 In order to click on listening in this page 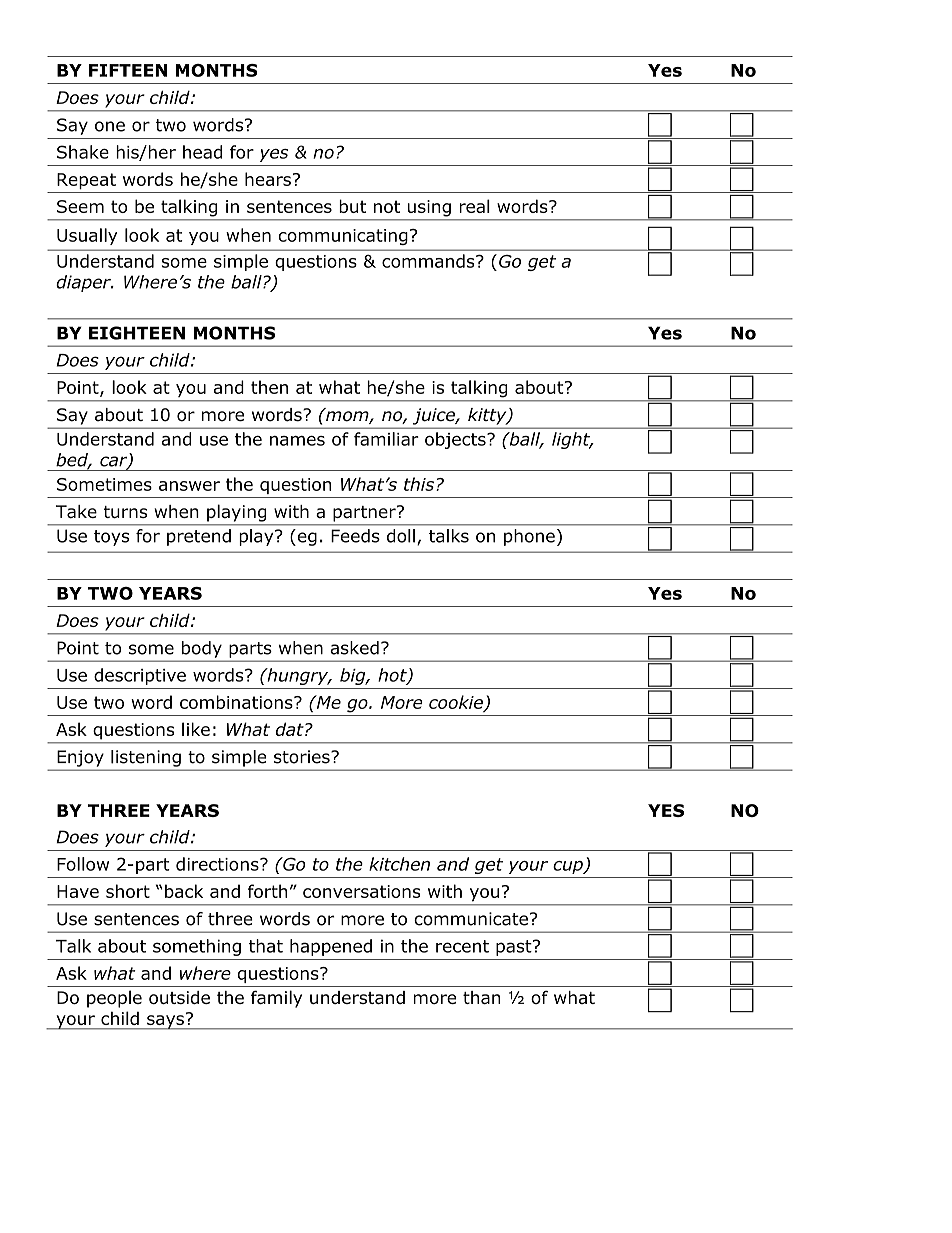, I will do `click(146, 758)`.
